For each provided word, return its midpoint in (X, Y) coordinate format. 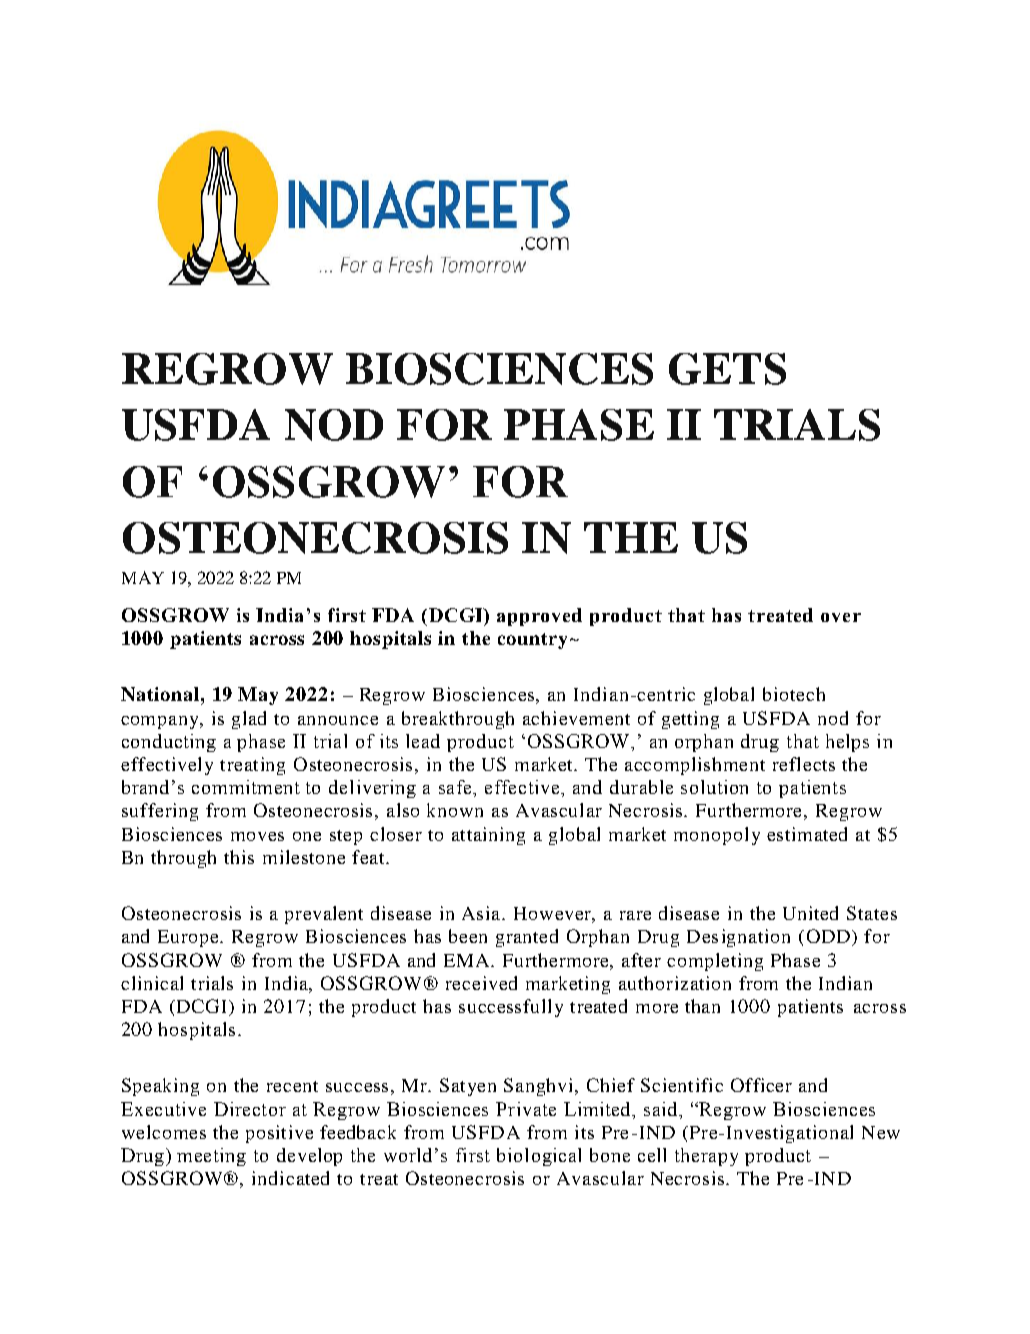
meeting (211, 1157)
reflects (804, 764)
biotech (794, 694)
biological (539, 1157)
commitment (246, 787)
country (532, 641)
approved (539, 617)
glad (249, 720)
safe (457, 788)
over (841, 617)
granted (527, 938)
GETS (727, 369)
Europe (190, 938)
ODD (828, 936)
